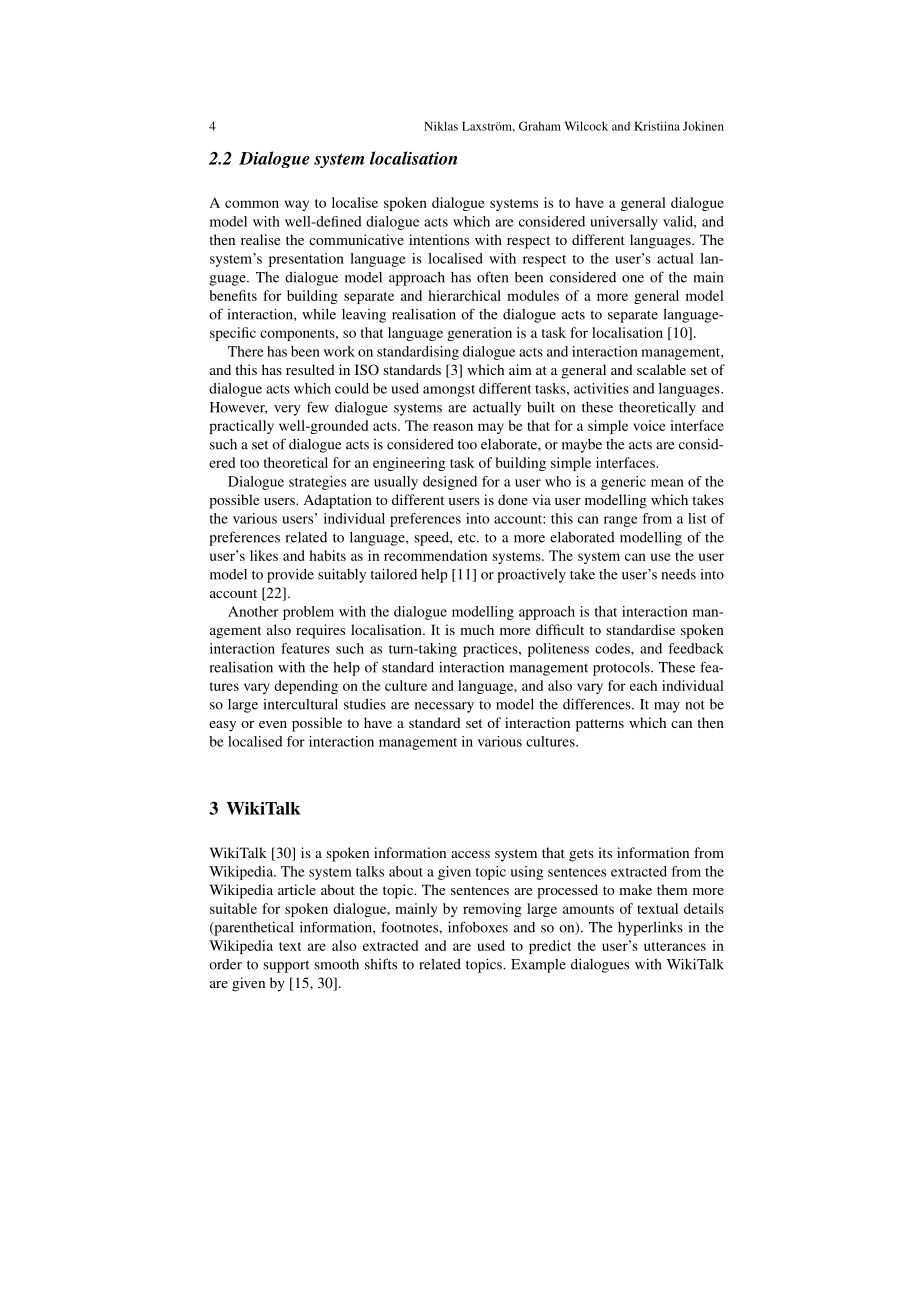  I want to click on Niklas, so click(441, 126).
